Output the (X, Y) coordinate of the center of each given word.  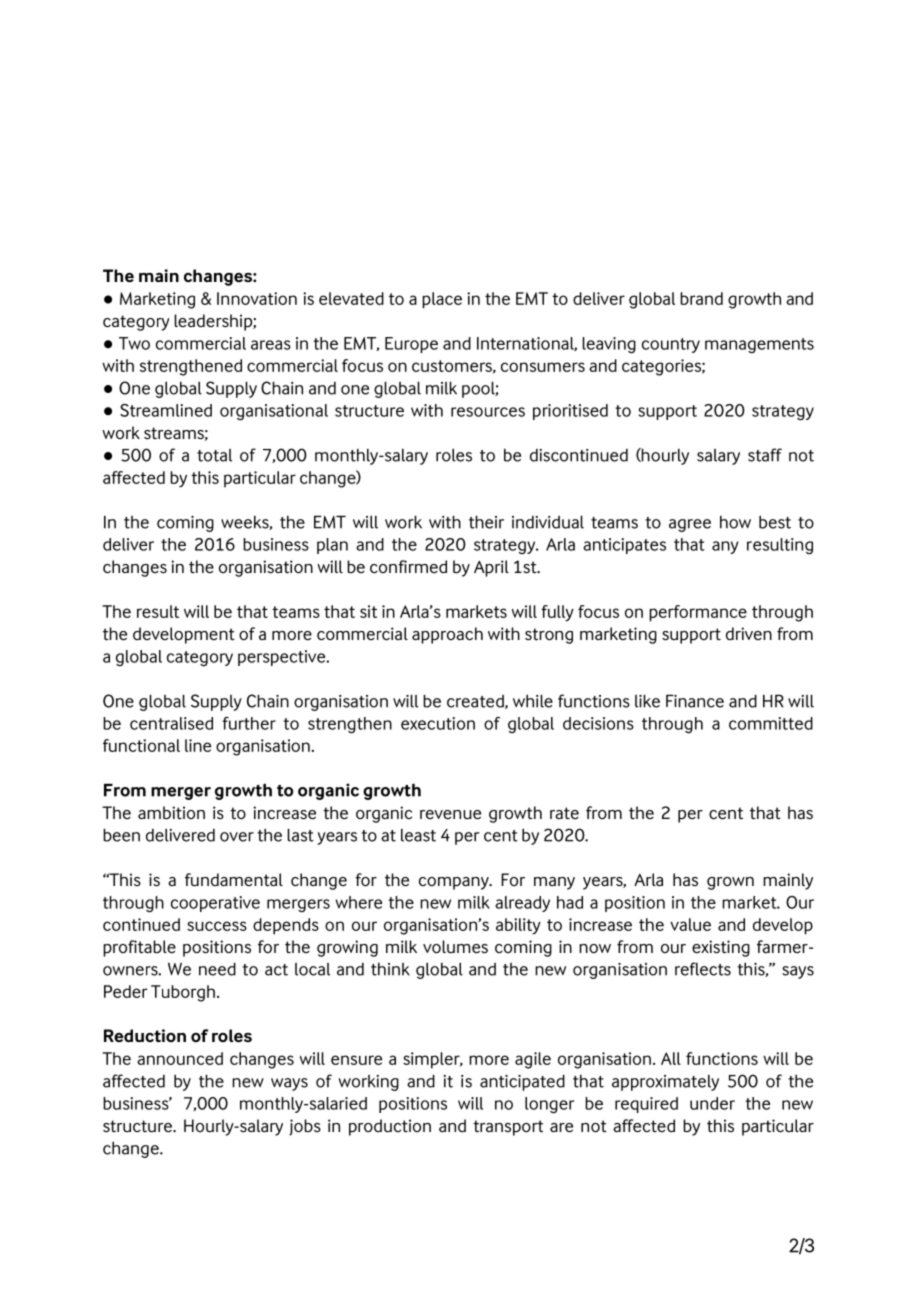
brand (701, 298)
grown (730, 883)
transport (508, 1128)
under (712, 1103)
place (442, 300)
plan (332, 546)
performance (698, 613)
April (491, 568)
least (418, 835)
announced (180, 1058)
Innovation (257, 298)
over (237, 837)
